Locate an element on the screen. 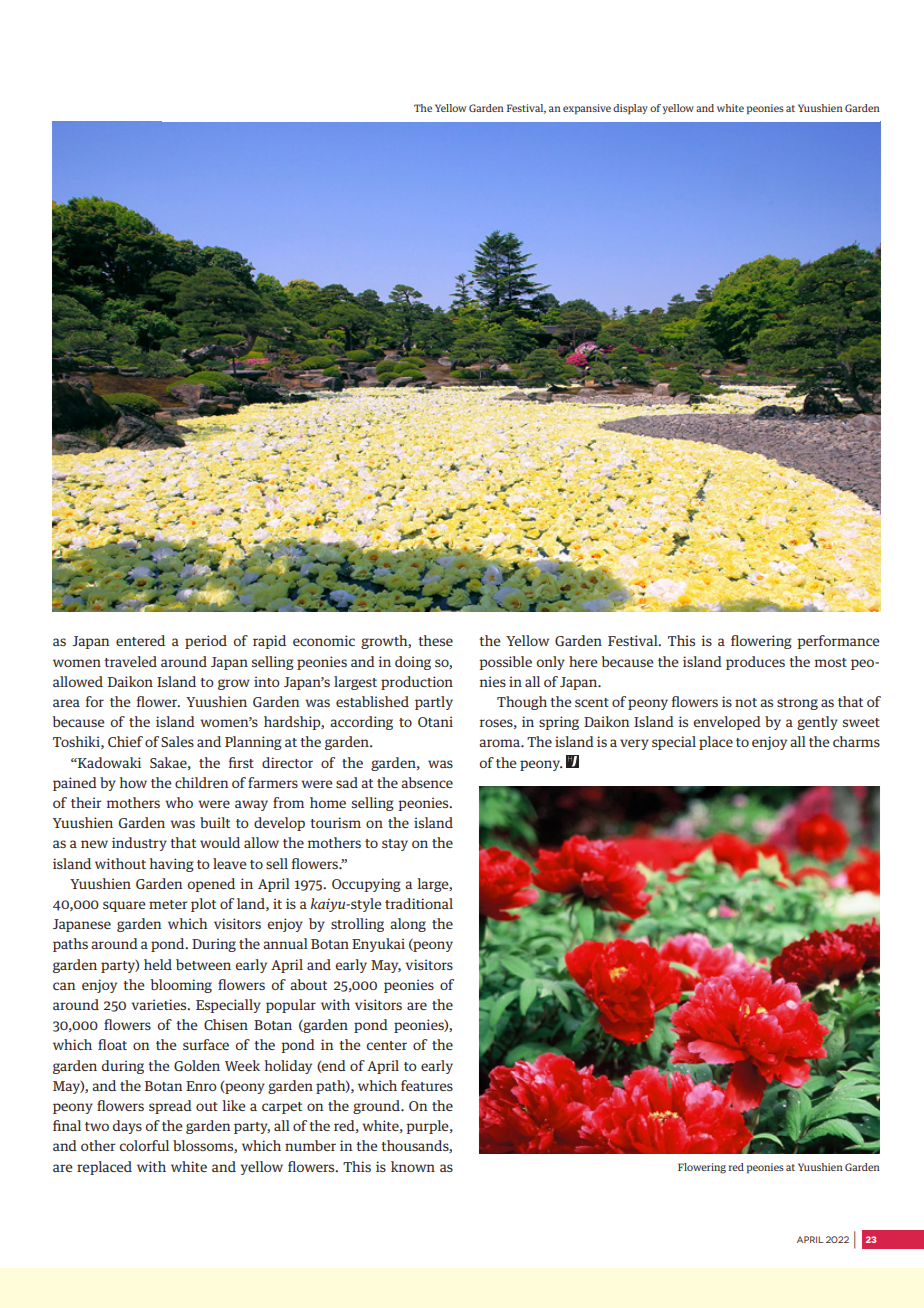 This screenshot has height=1308, width=924. entered is located at coordinates (140, 640).
